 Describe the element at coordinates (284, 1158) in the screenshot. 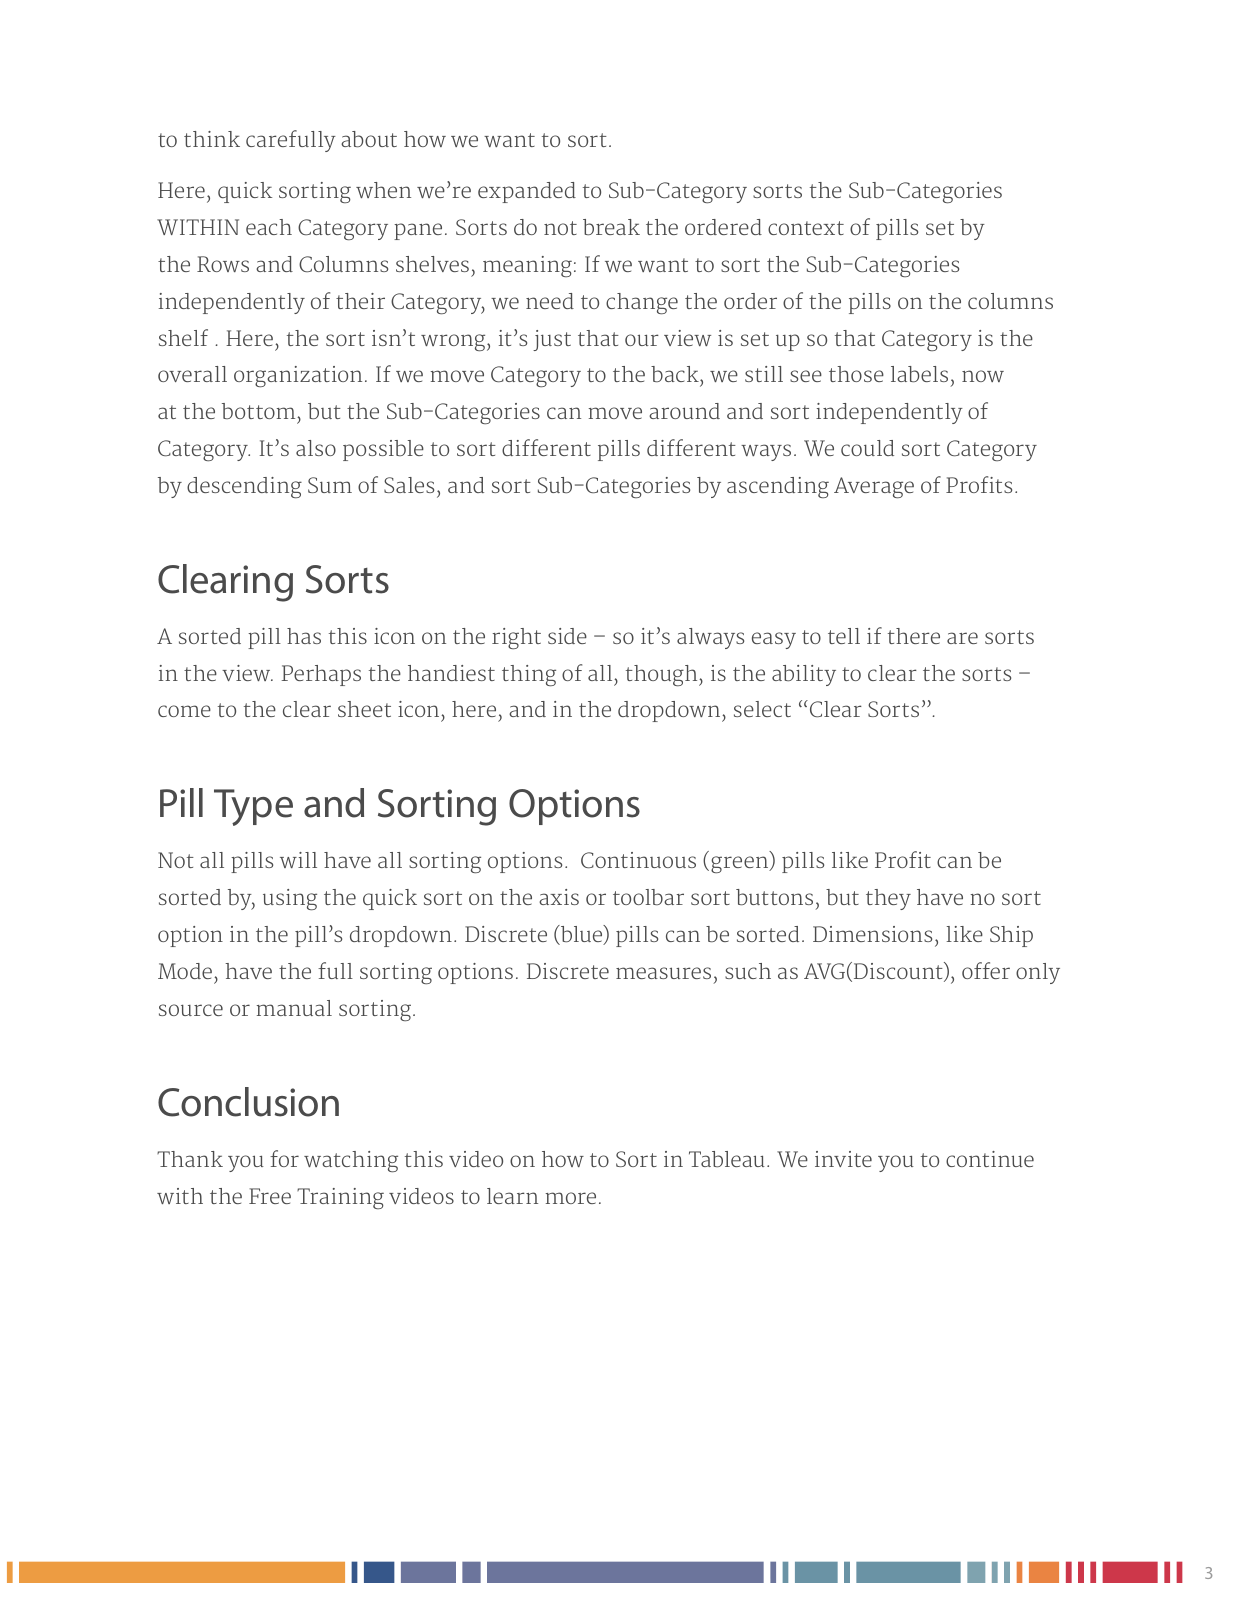

I see `for` at that location.
